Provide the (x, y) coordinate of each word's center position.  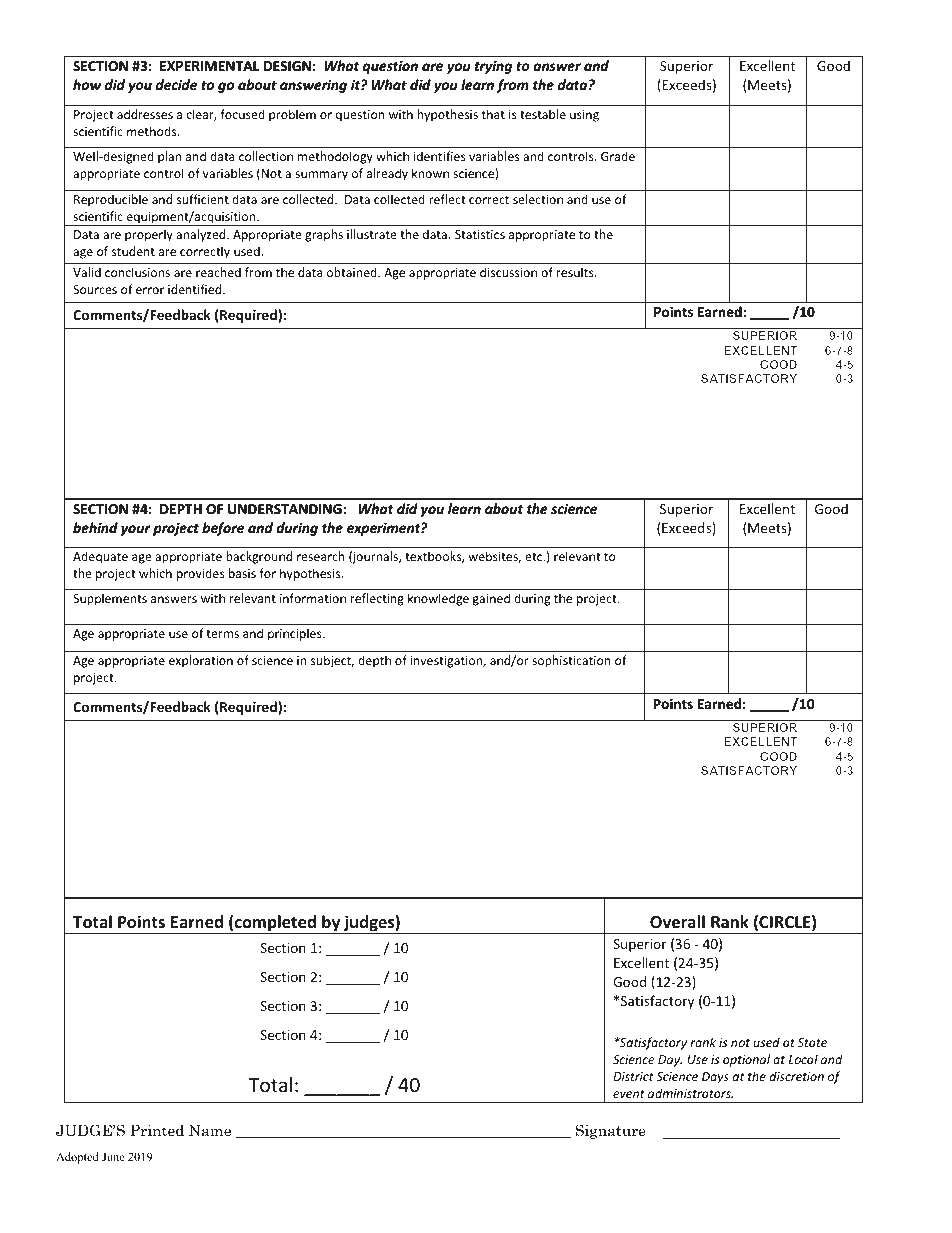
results (576, 272)
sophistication (571, 661)
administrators (690, 1093)
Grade (618, 156)
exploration (201, 661)
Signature (610, 1131)
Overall (677, 922)
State (812, 1042)
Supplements (110, 599)
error (150, 290)
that (493, 114)
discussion (508, 272)
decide (176, 84)
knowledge (438, 599)
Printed (157, 1130)
